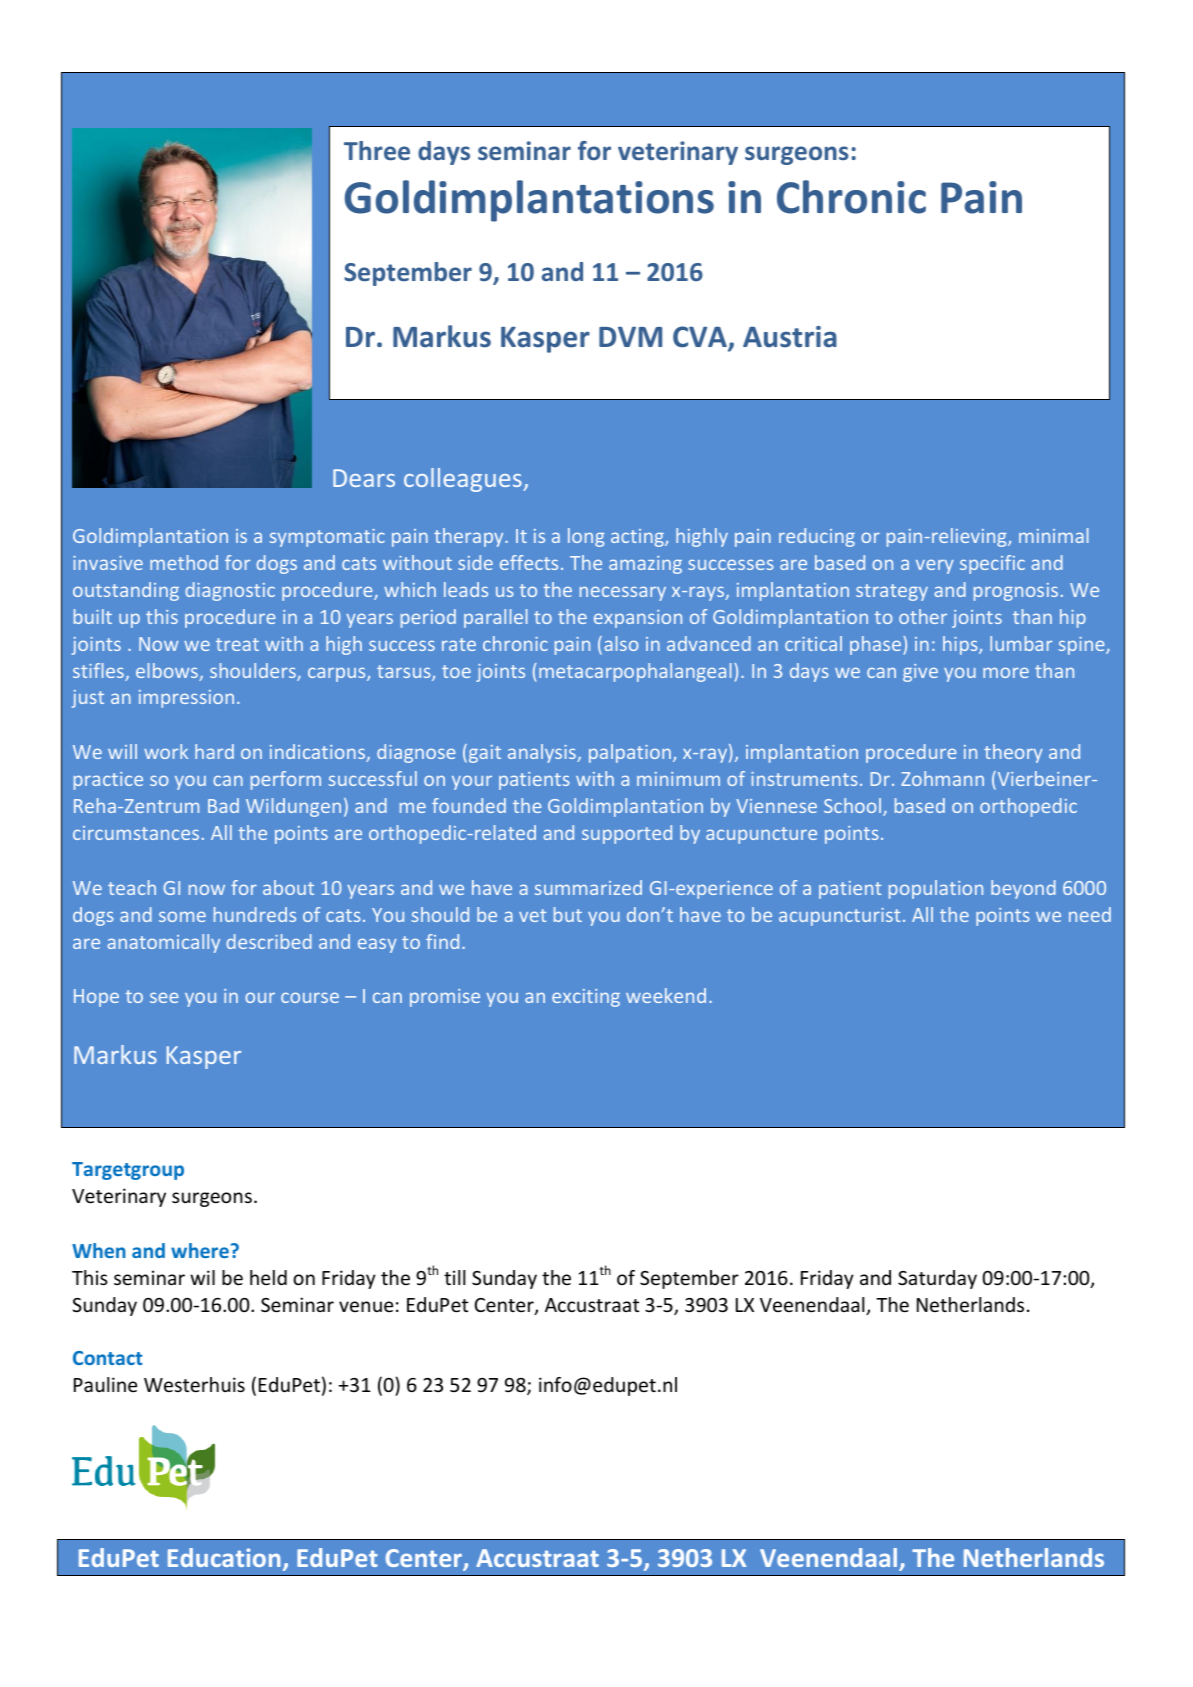  I want to click on supported, so click(627, 834).
